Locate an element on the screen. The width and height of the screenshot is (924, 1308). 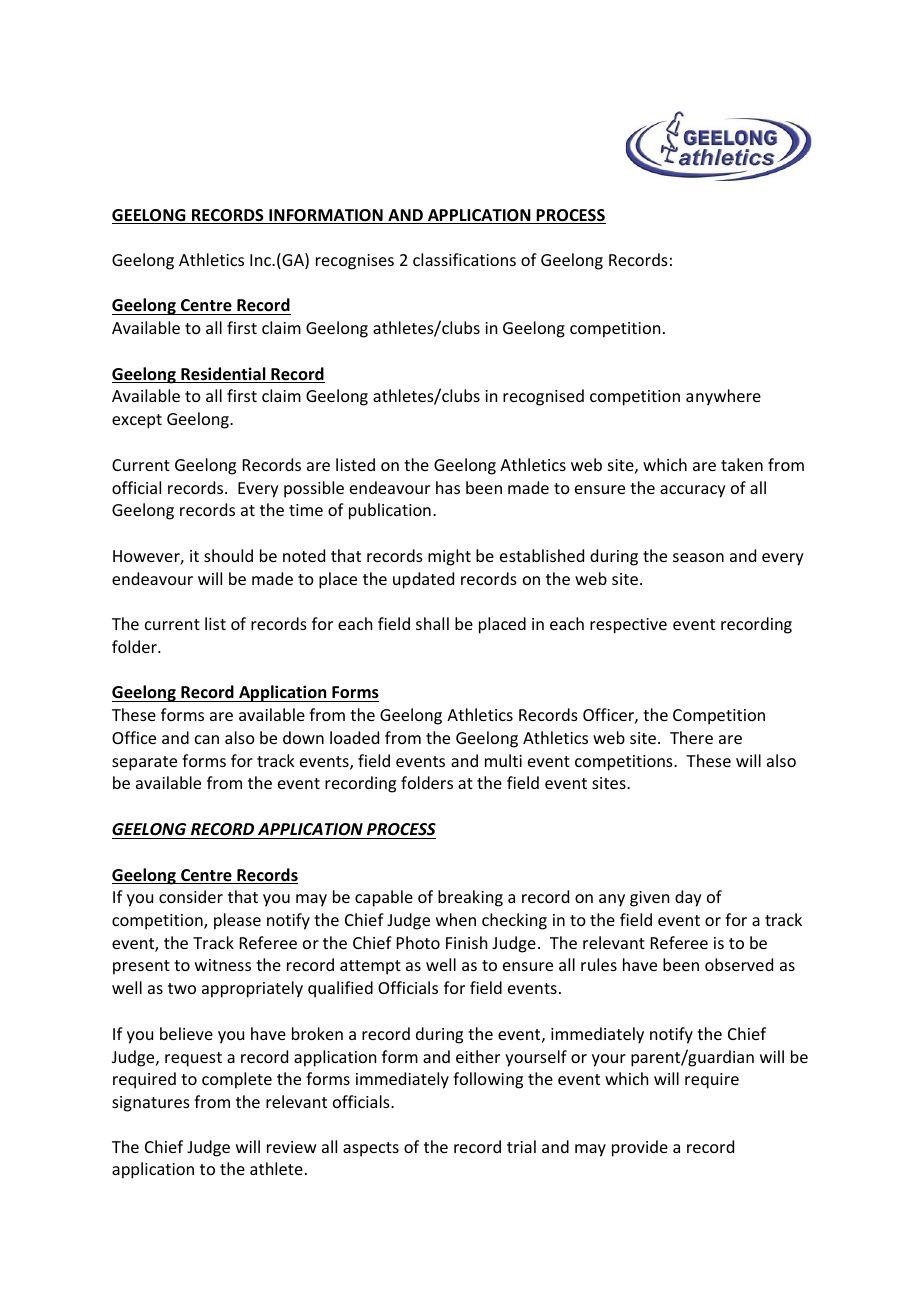
There is located at coordinates (691, 737).
